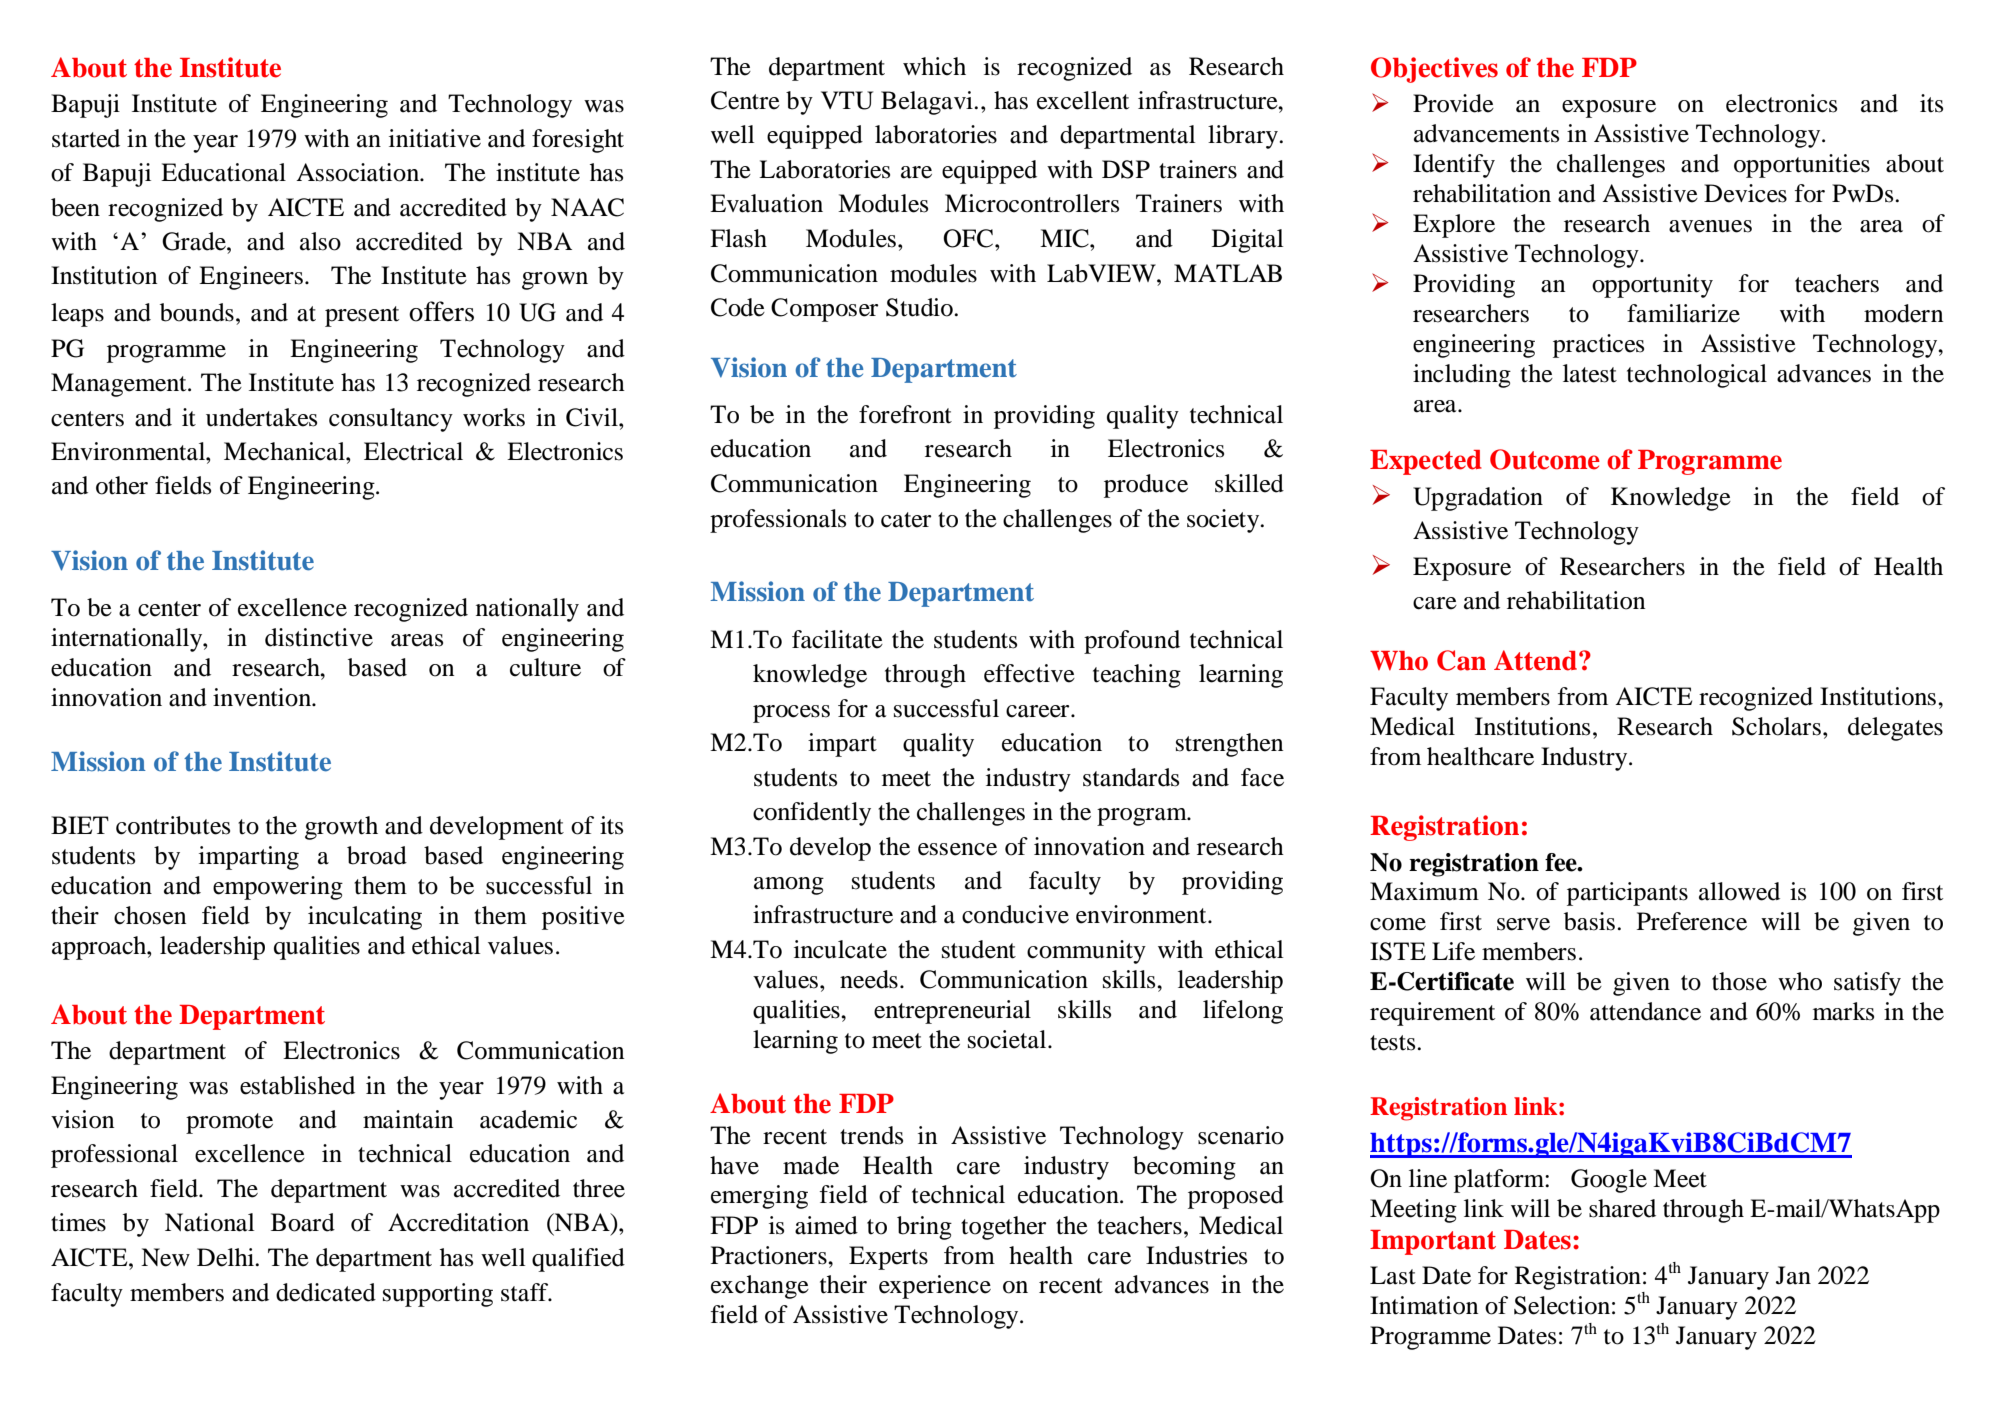 This image has width=1995, height=1411. Describe the element at coordinates (1486, 133) in the image. I see `advancements` at that location.
